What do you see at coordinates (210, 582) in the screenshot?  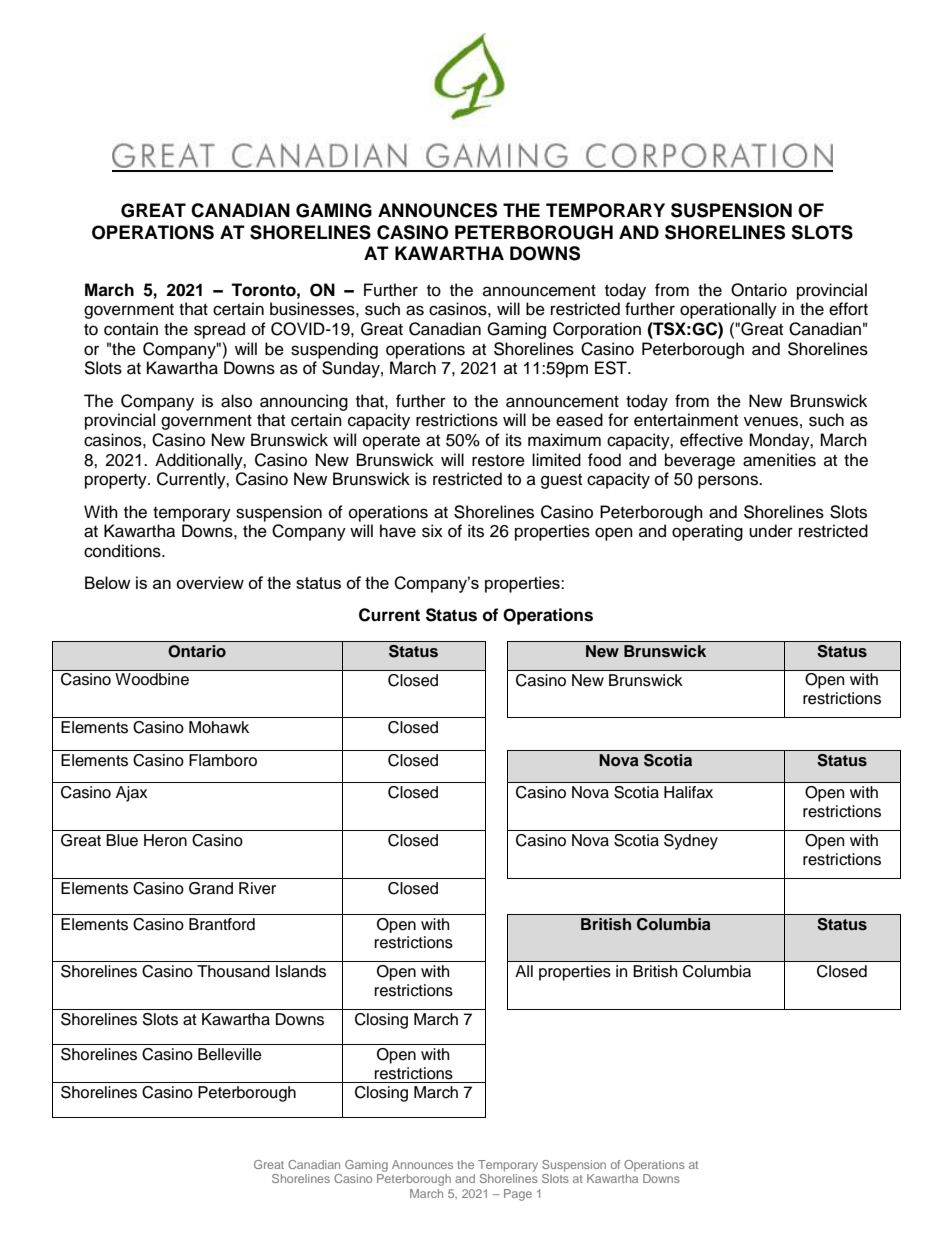 I see `overview` at bounding box center [210, 582].
